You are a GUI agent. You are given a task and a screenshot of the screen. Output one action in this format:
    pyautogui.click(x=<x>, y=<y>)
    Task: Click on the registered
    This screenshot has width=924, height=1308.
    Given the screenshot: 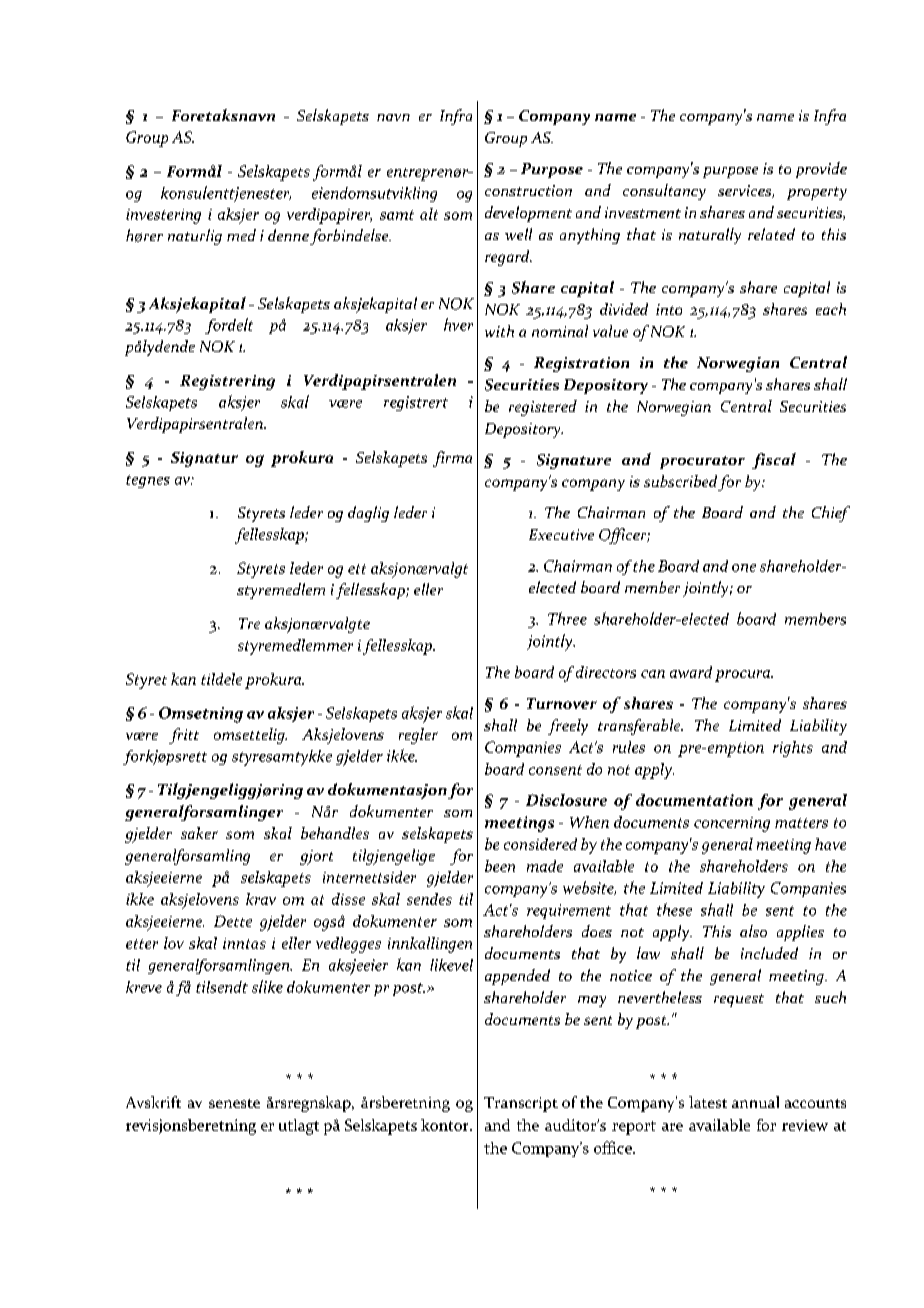 What is the action you would take?
    pyautogui.click(x=543, y=408)
